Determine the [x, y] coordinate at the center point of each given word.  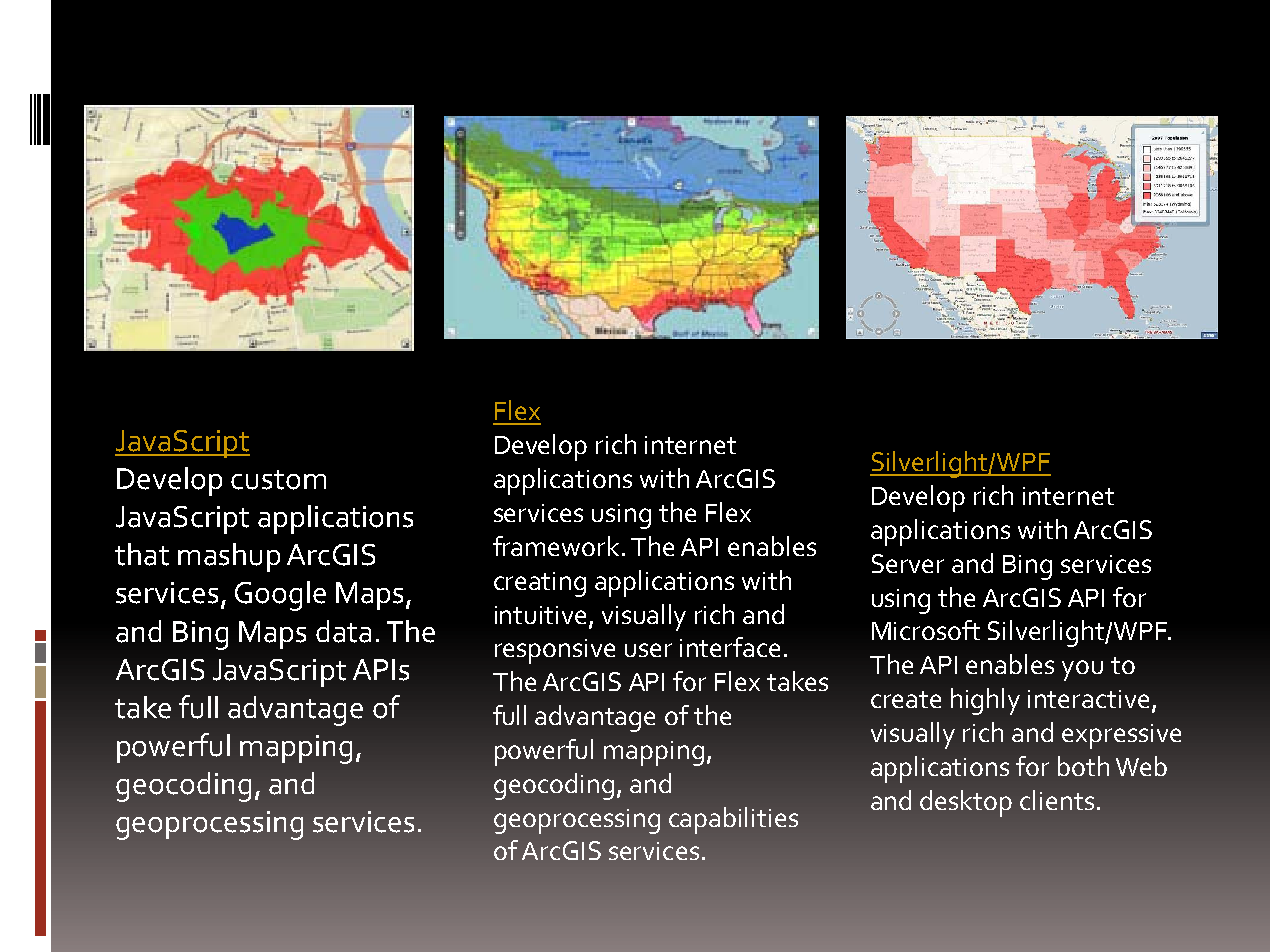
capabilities [733, 820]
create [906, 699]
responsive [555, 651]
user [648, 650]
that [142, 554]
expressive [1121, 736]
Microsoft [926, 630]
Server [908, 563]
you [1082, 670]
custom [278, 480]
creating [540, 584]
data [343, 631]
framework [558, 546]
